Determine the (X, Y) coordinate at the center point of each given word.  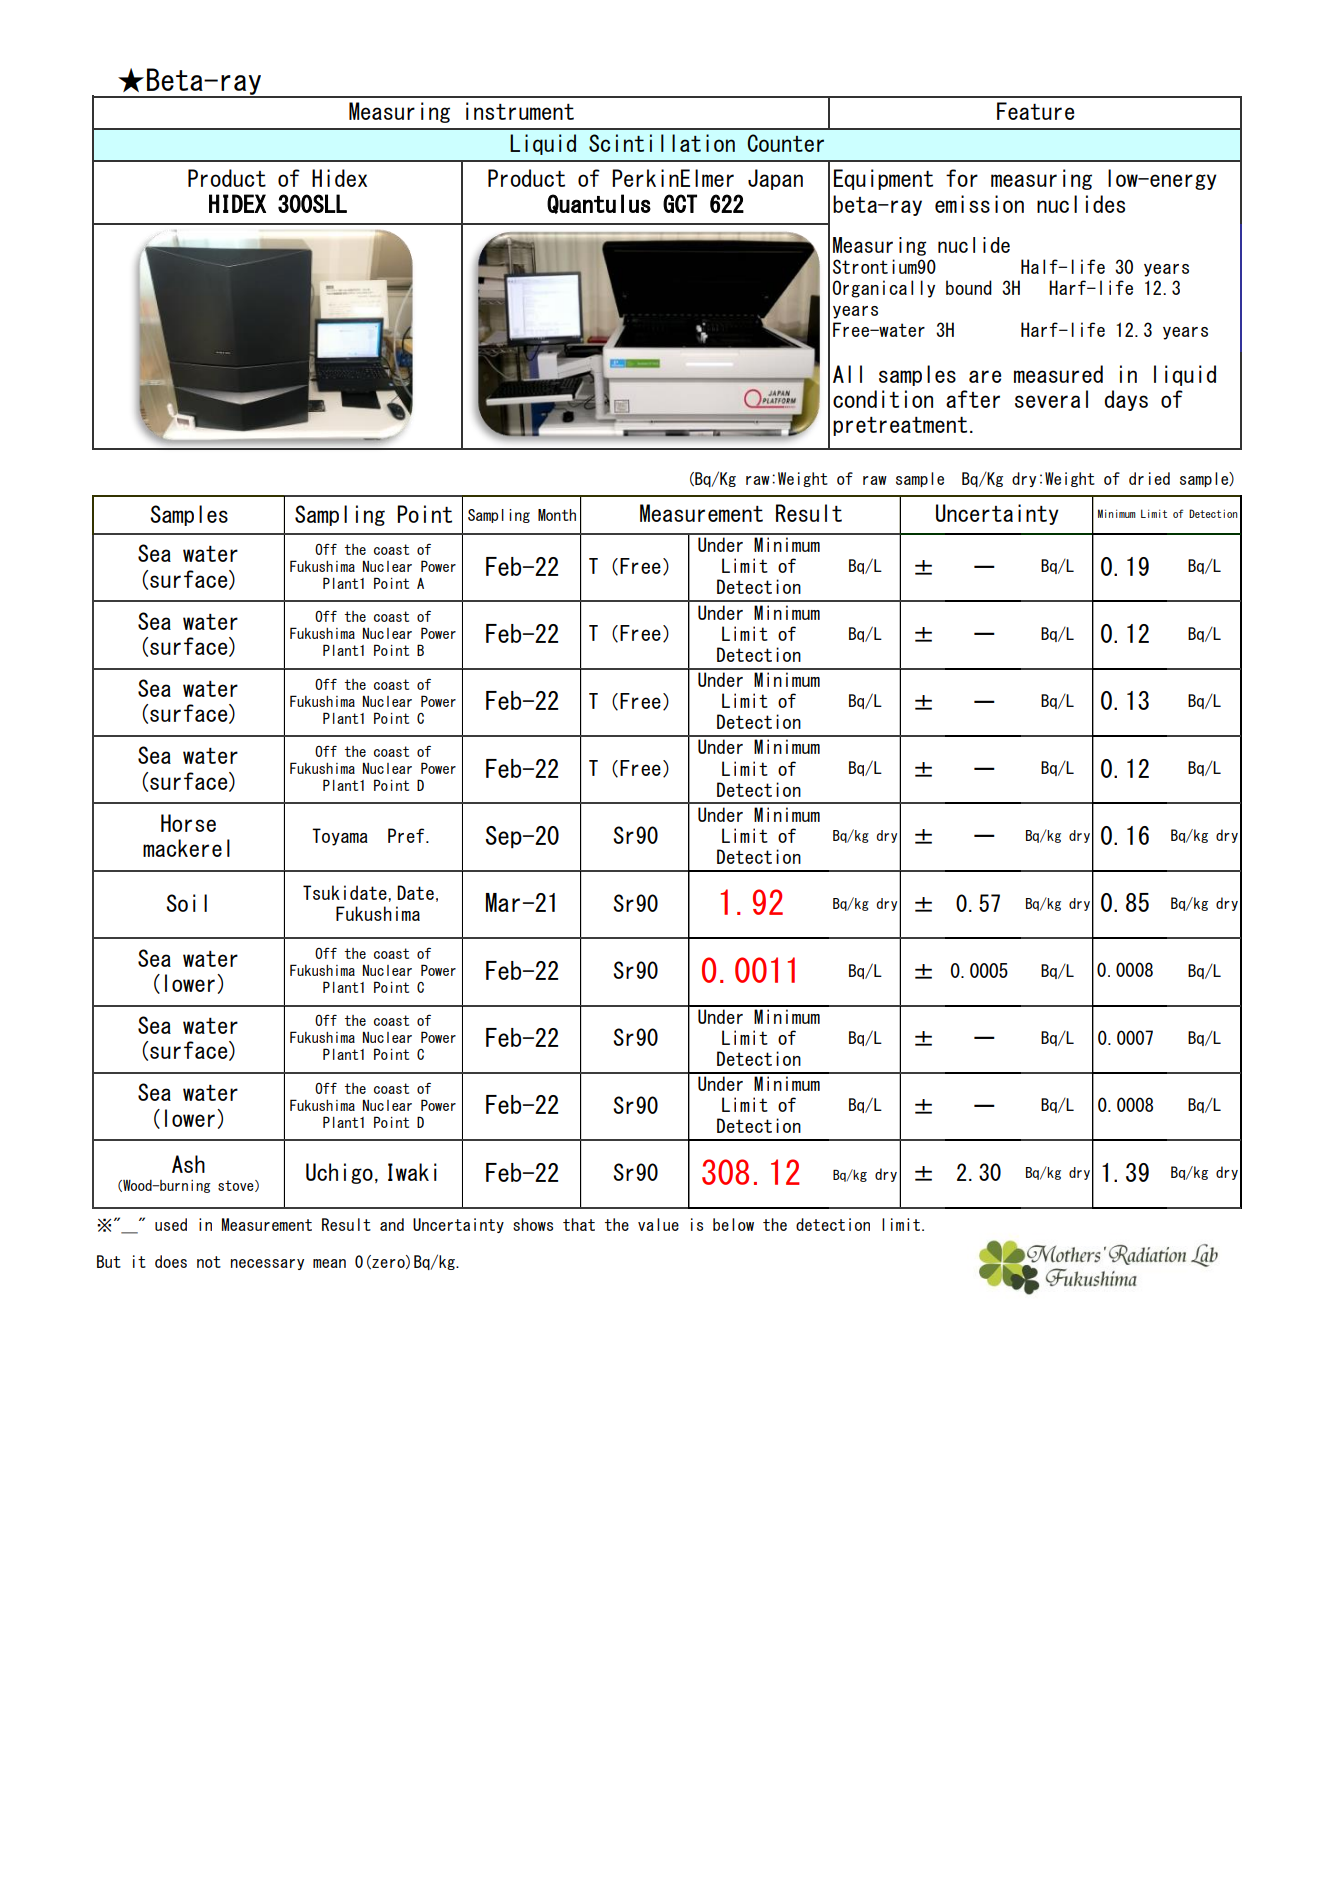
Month (557, 515)
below (733, 1224)
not (209, 1262)
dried (1149, 478)
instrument (520, 111)
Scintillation (662, 143)
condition (883, 399)
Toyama (340, 837)
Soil (186, 903)
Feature (1035, 111)
